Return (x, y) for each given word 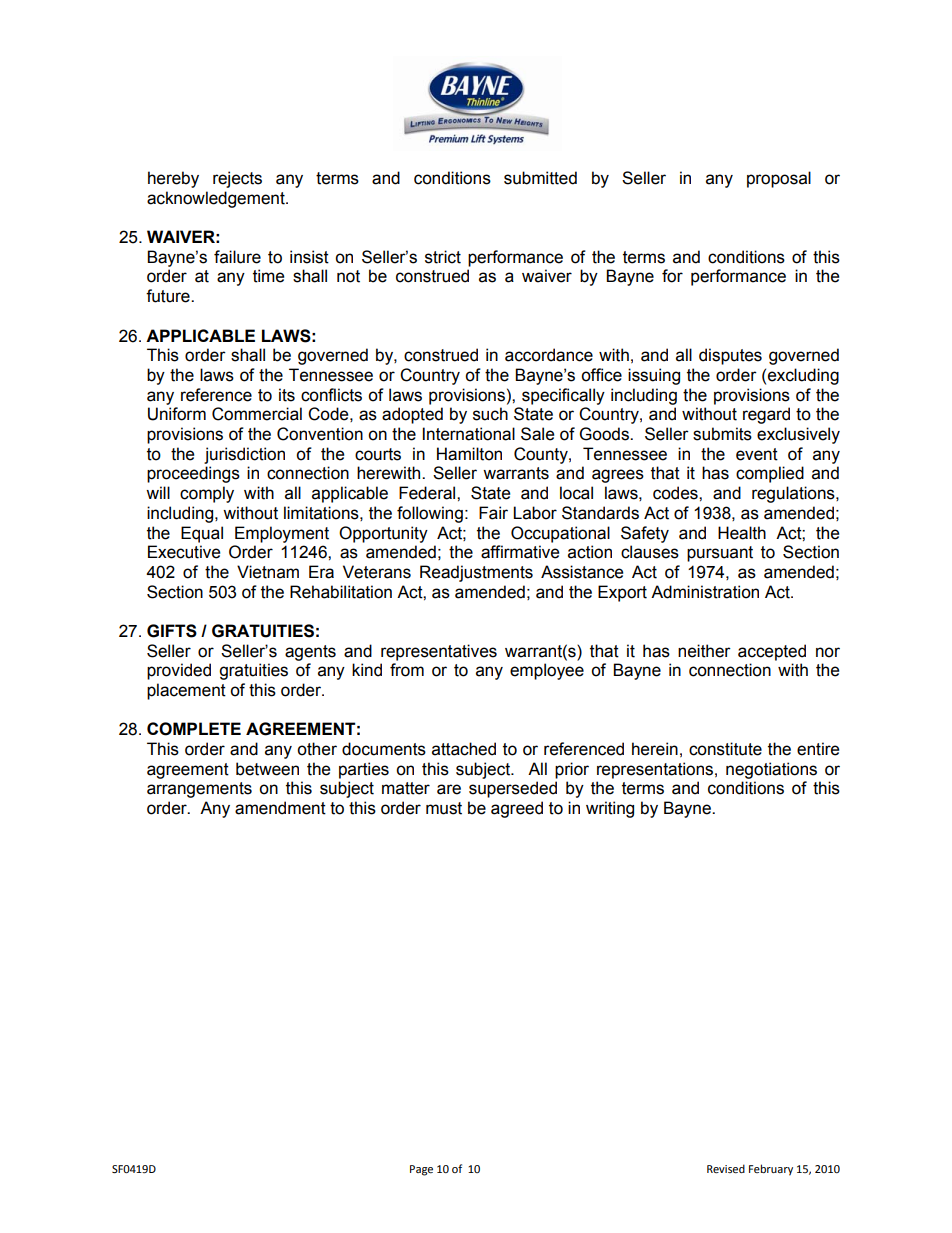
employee (547, 671)
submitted (540, 178)
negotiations (771, 770)
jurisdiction (244, 455)
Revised (726, 1168)
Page (421, 1170)
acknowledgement (217, 199)
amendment (280, 808)
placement (186, 691)
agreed (517, 809)
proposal (779, 179)
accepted (772, 652)
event (757, 454)
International (469, 434)
